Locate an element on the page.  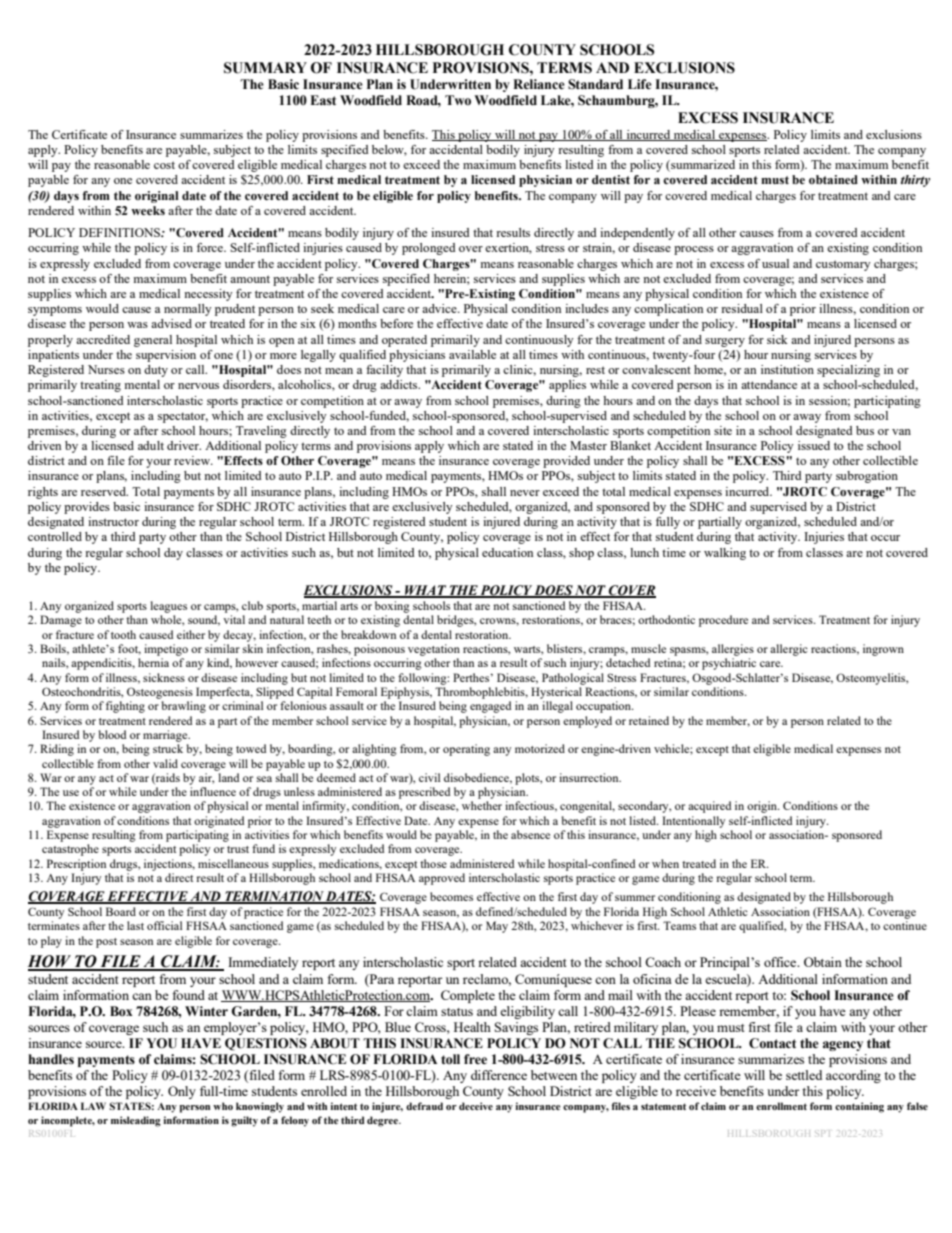
enrollment is located at coordinates (781, 1106).
